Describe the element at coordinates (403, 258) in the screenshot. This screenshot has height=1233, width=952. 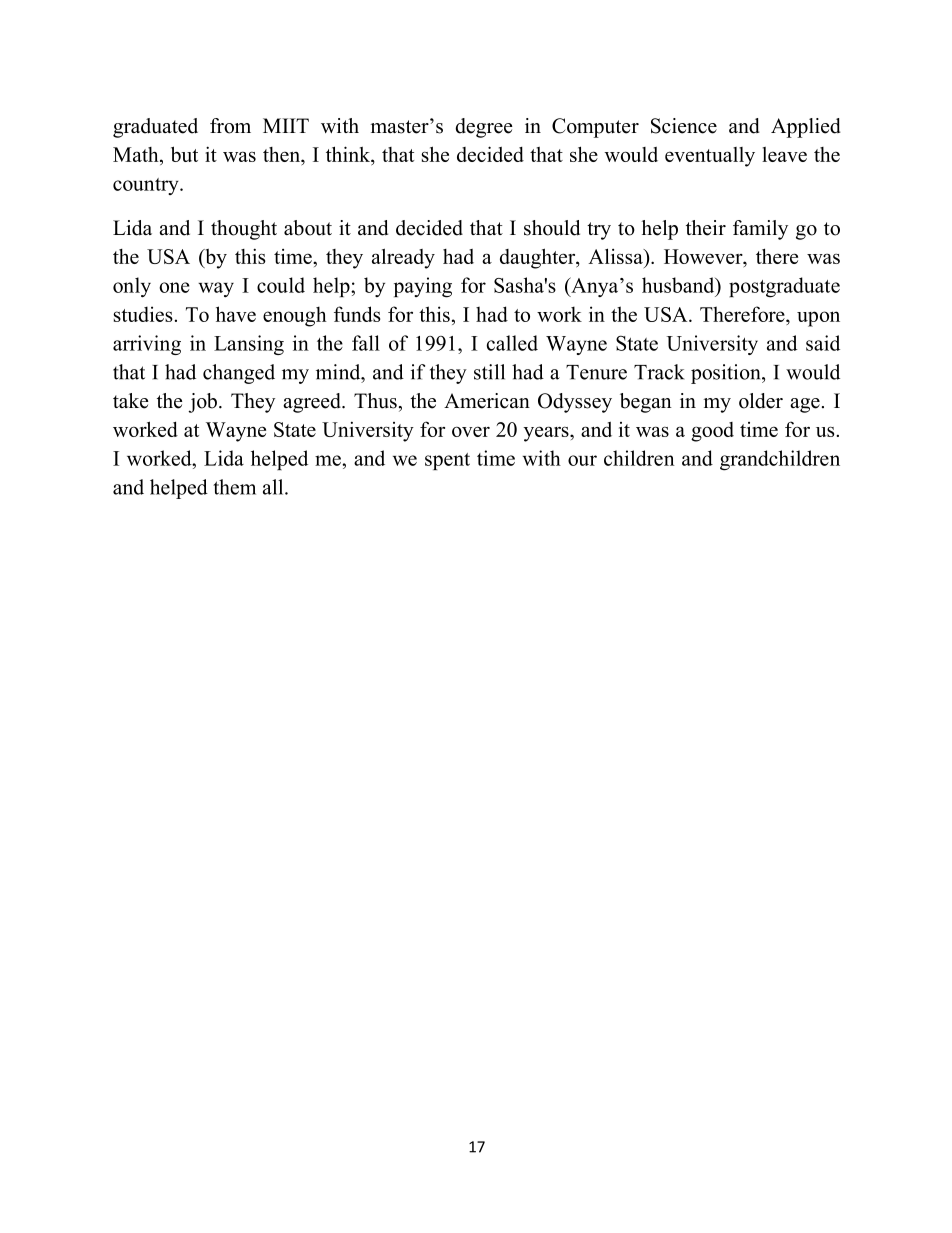
I see `already` at that location.
